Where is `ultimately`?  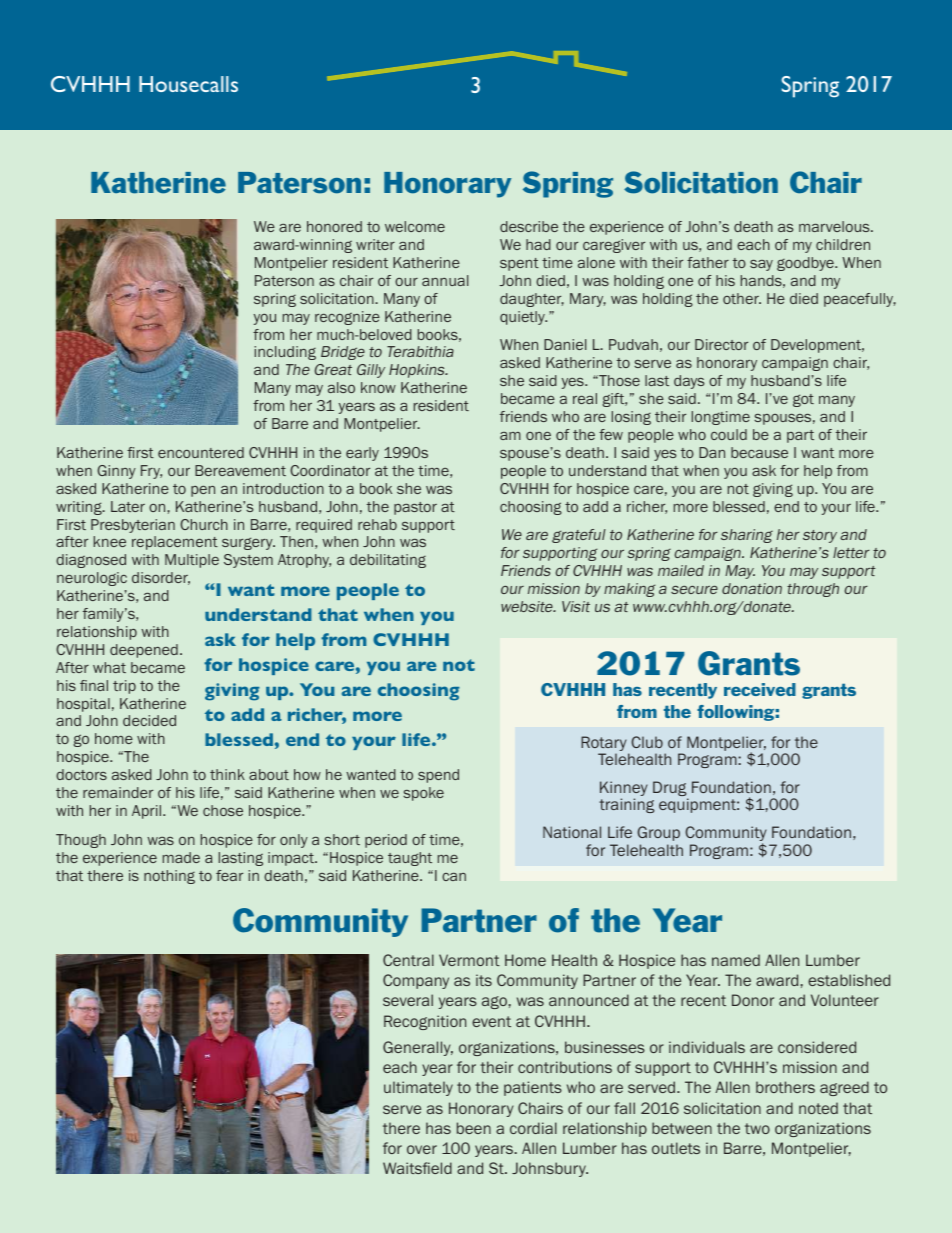 ultimately is located at coordinates (418, 1088).
